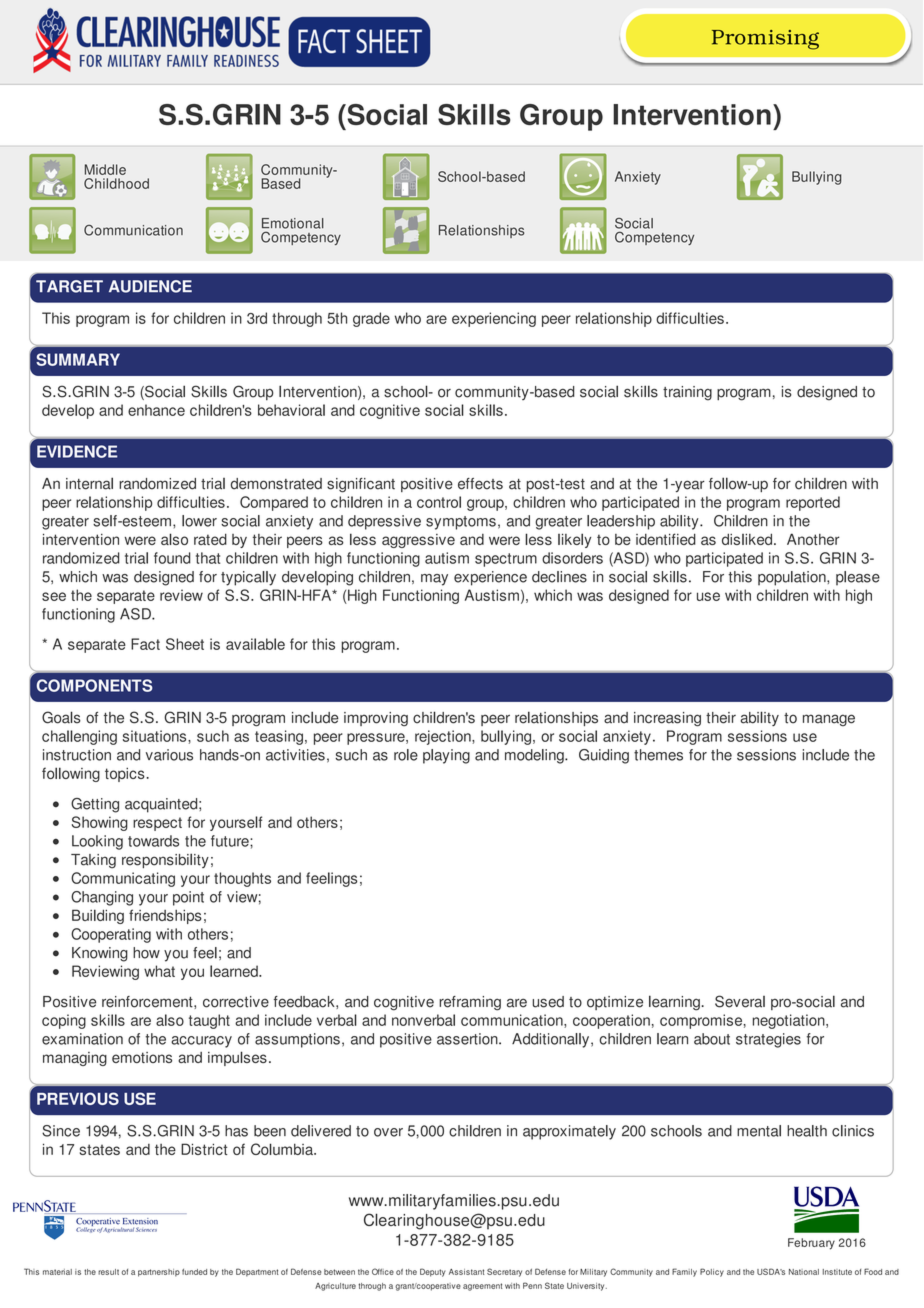 The height and width of the screenshot is (1308, 924). Describe the element at coordinates (658, 755) in the screenshot. I see `themes` at that location.
